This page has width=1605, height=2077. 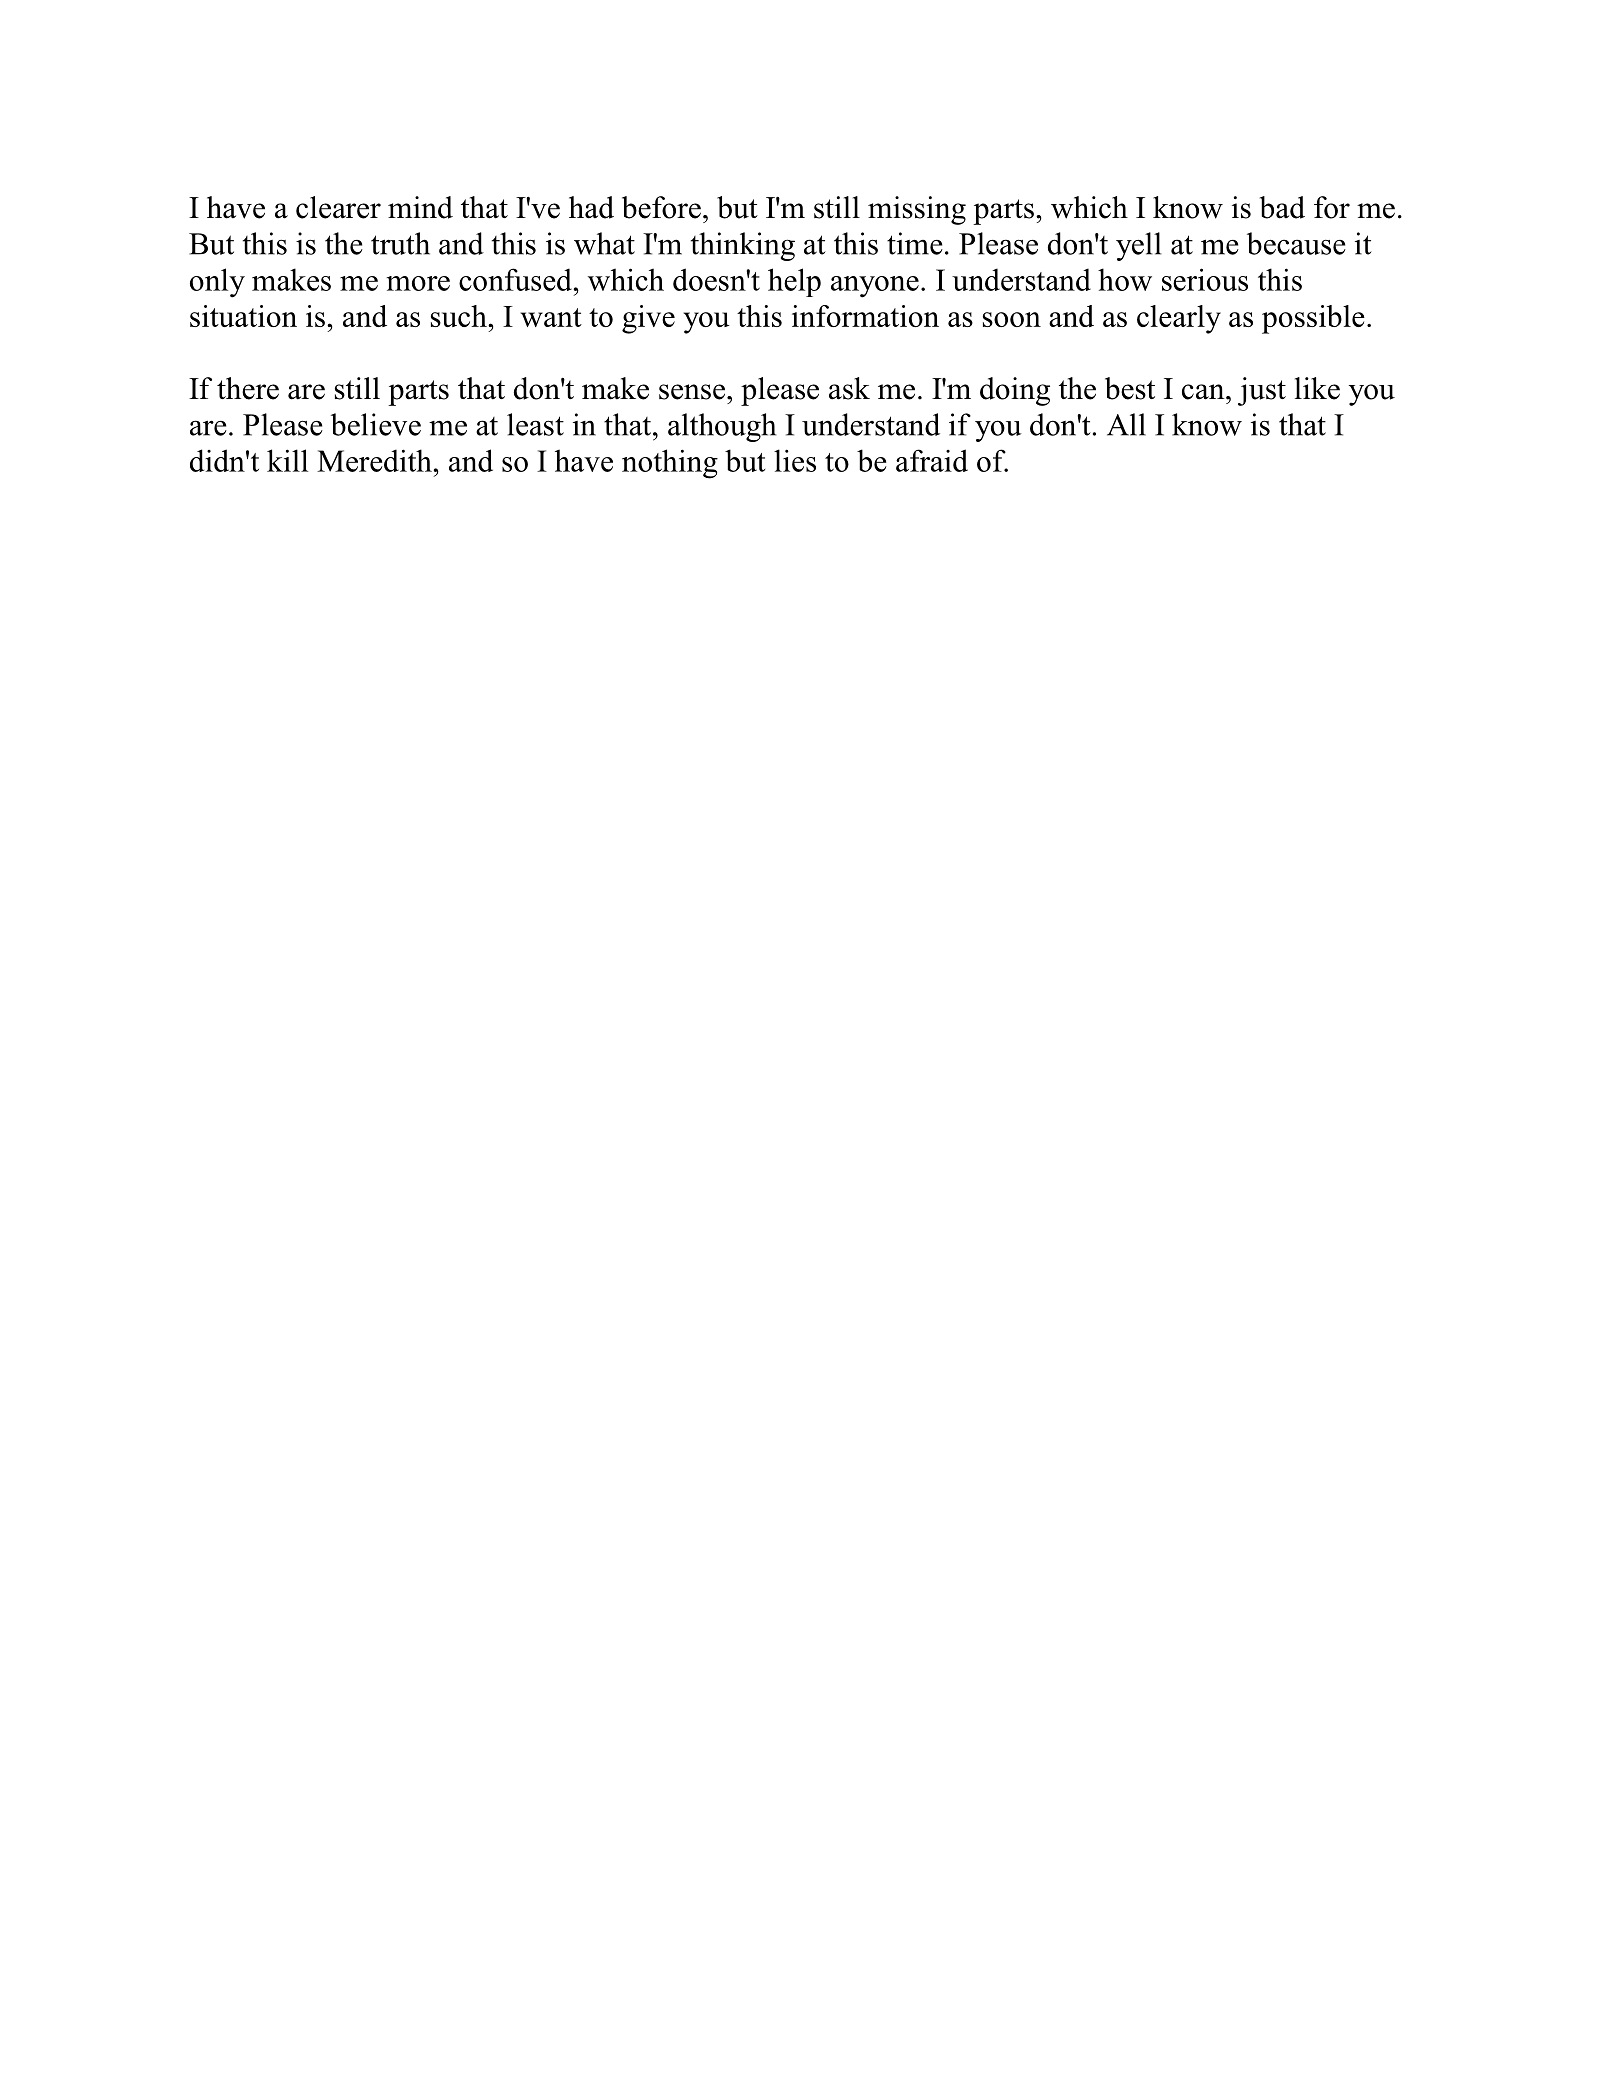 I want to click on give, so click(x=648, y=319).
